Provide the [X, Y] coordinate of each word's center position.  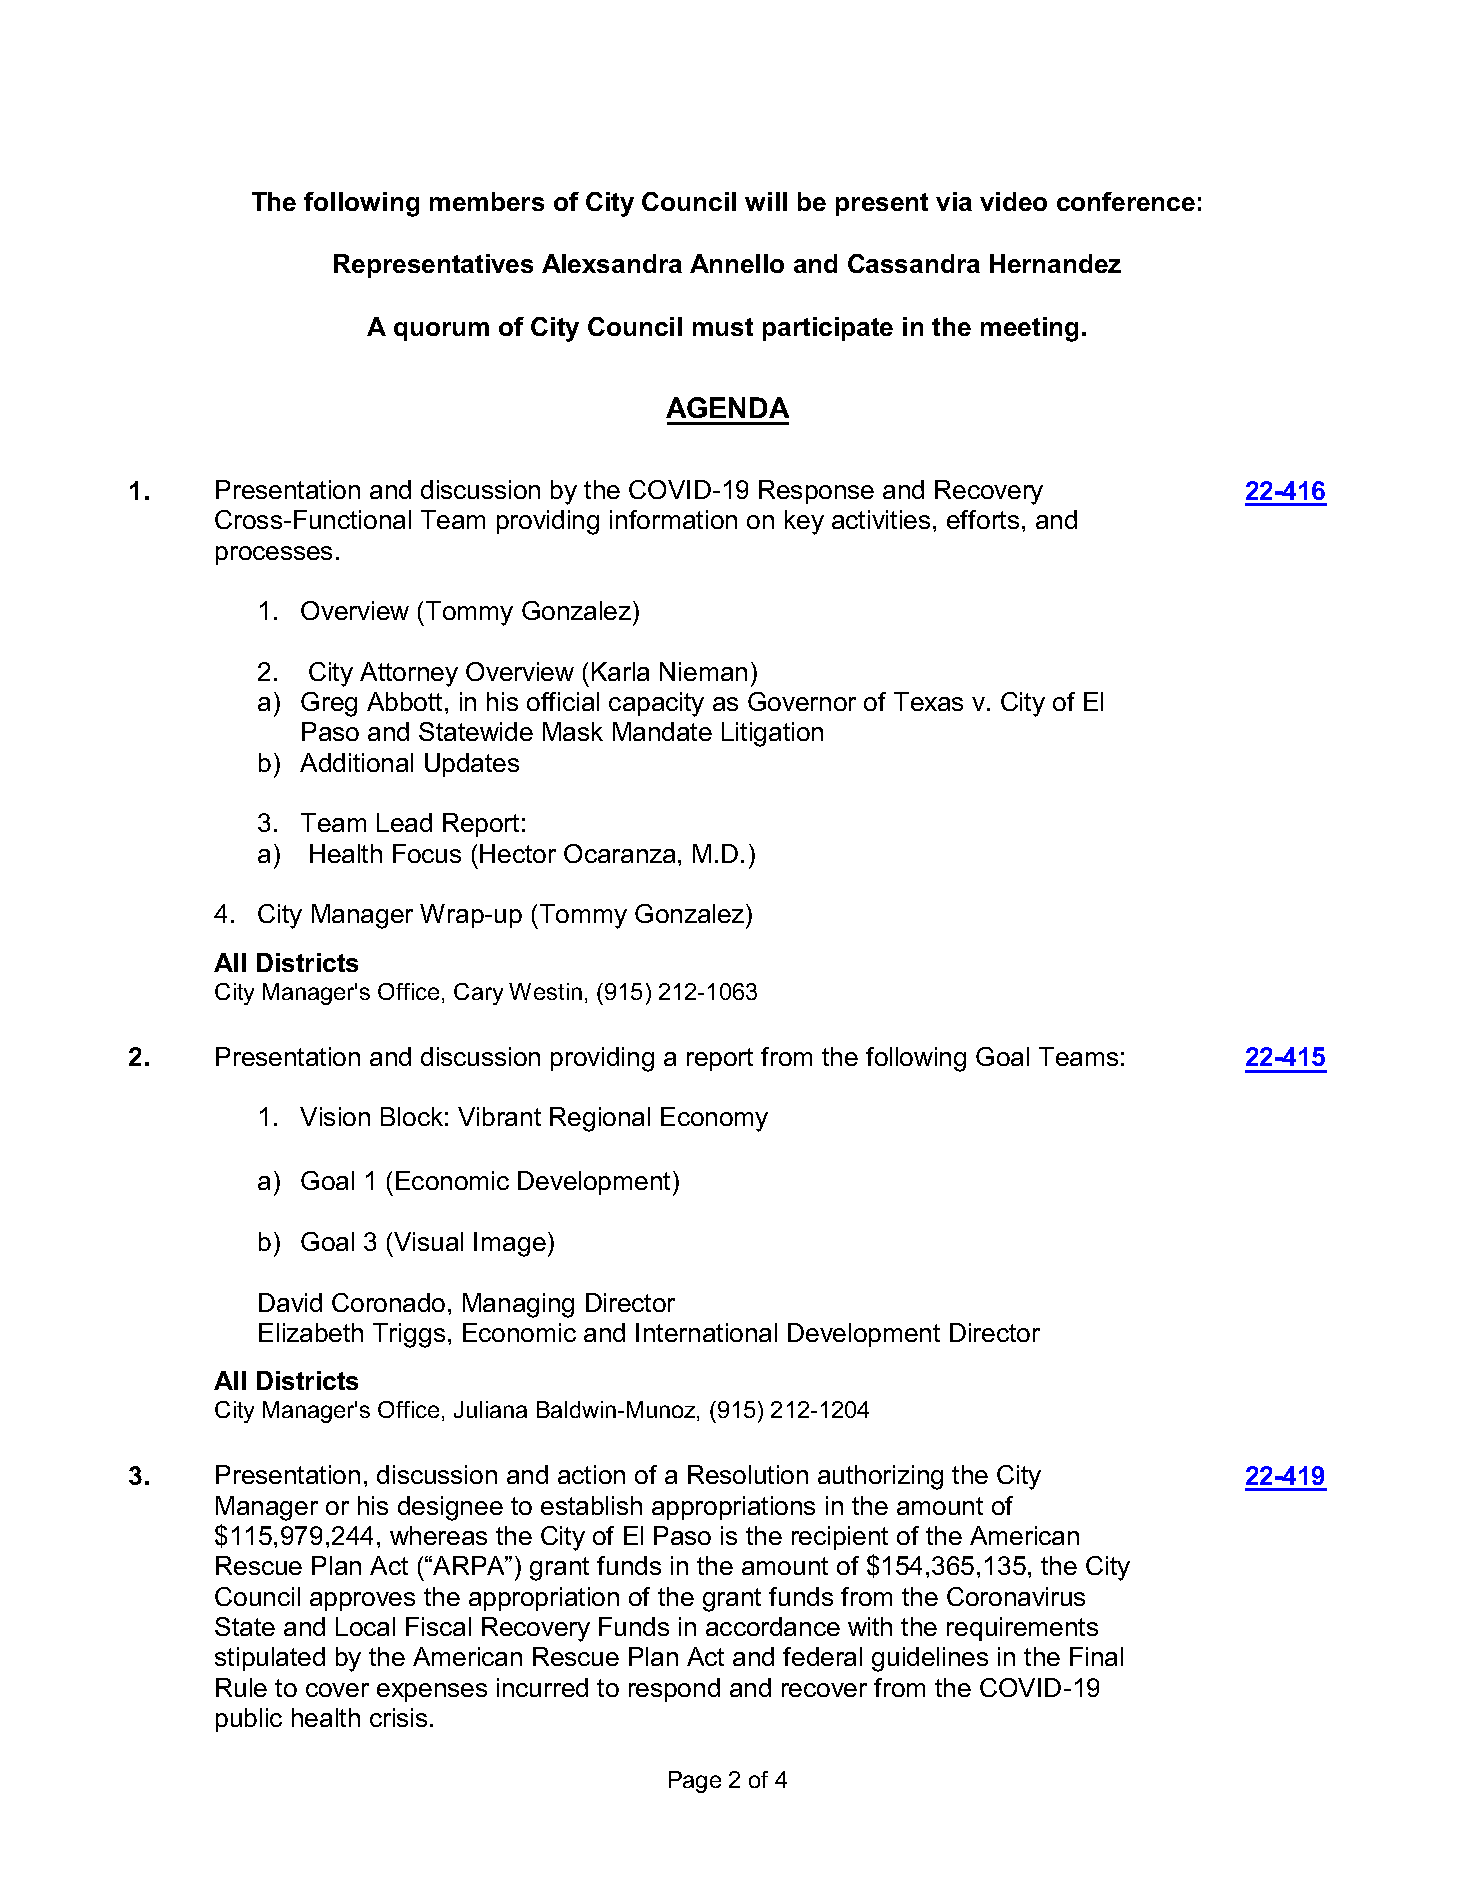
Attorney [409, 674]
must [723, 327]
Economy [714, 1119]
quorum [441, 331]
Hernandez [1055, 263]
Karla [620, 671]
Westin [545, 991]
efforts [983, 519]
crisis [398, 1717]
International [706, 1332]
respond [674, 1690]
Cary [478, 994]
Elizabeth [311, 1332]
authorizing [880, 1477]
